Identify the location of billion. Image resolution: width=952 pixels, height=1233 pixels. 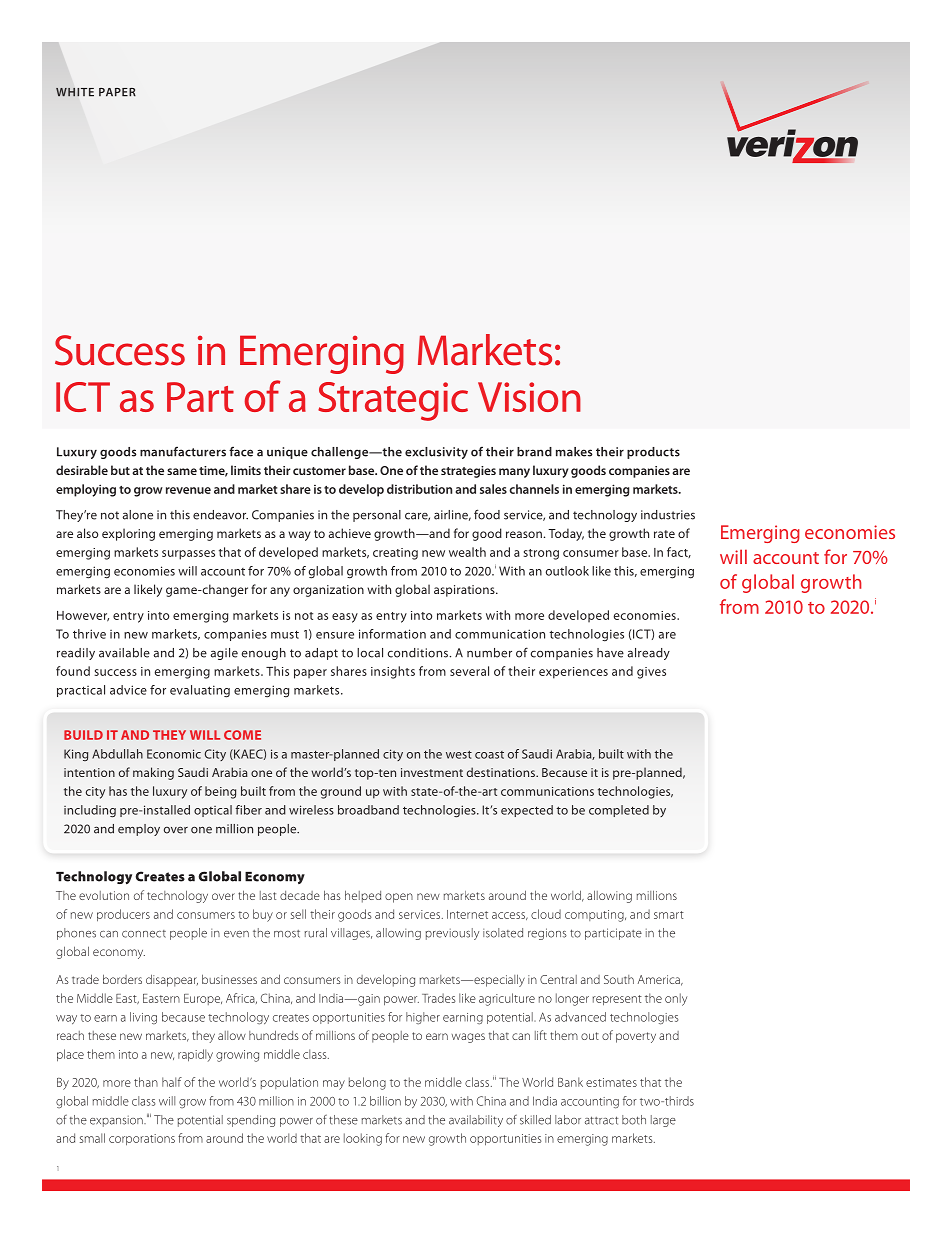
(385, 1101).
